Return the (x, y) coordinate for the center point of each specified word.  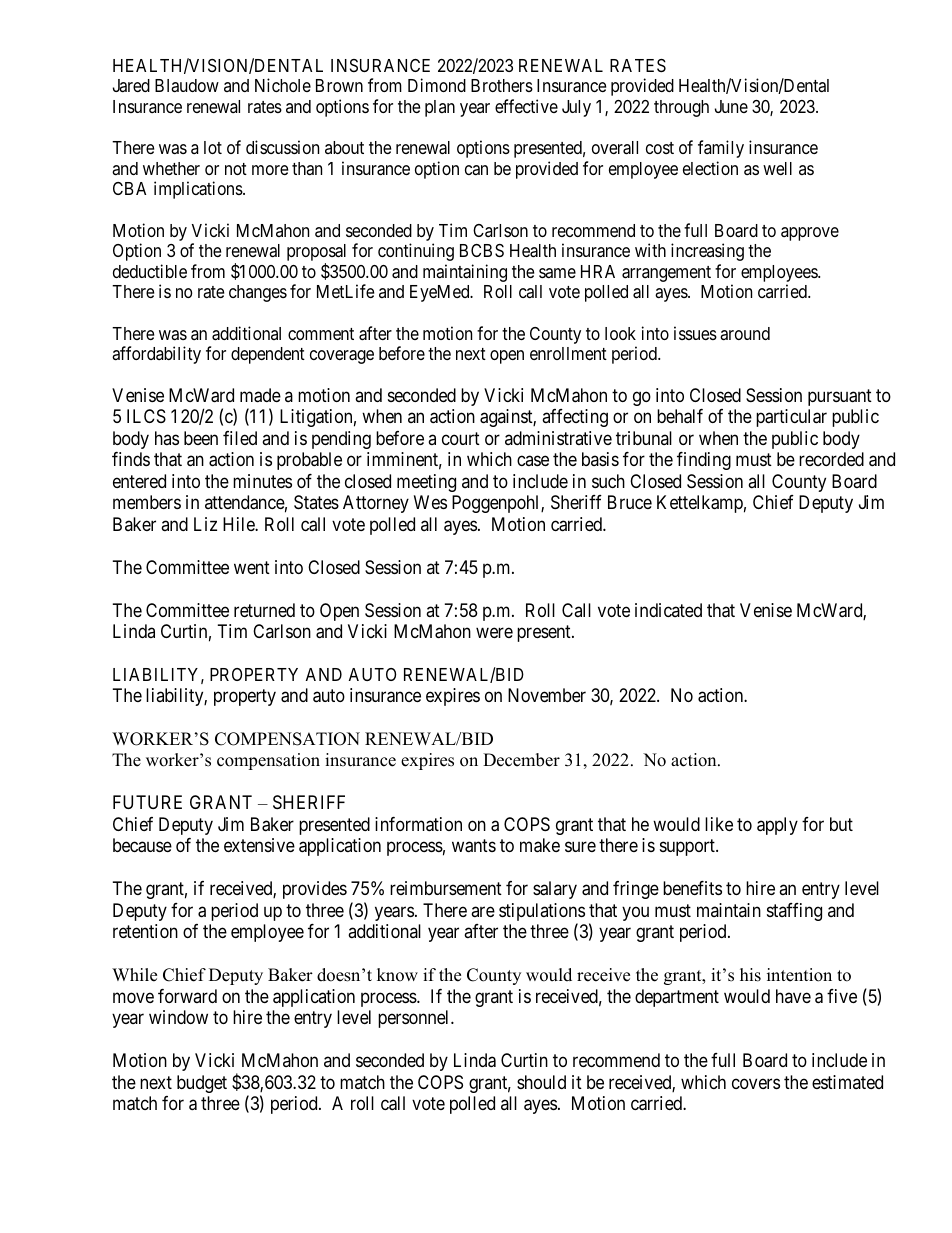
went (252, 567)
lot (213, 147)
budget (202, 1084)
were (494, 633)
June (731, 106)
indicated (668, 610)
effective (526, 106)
